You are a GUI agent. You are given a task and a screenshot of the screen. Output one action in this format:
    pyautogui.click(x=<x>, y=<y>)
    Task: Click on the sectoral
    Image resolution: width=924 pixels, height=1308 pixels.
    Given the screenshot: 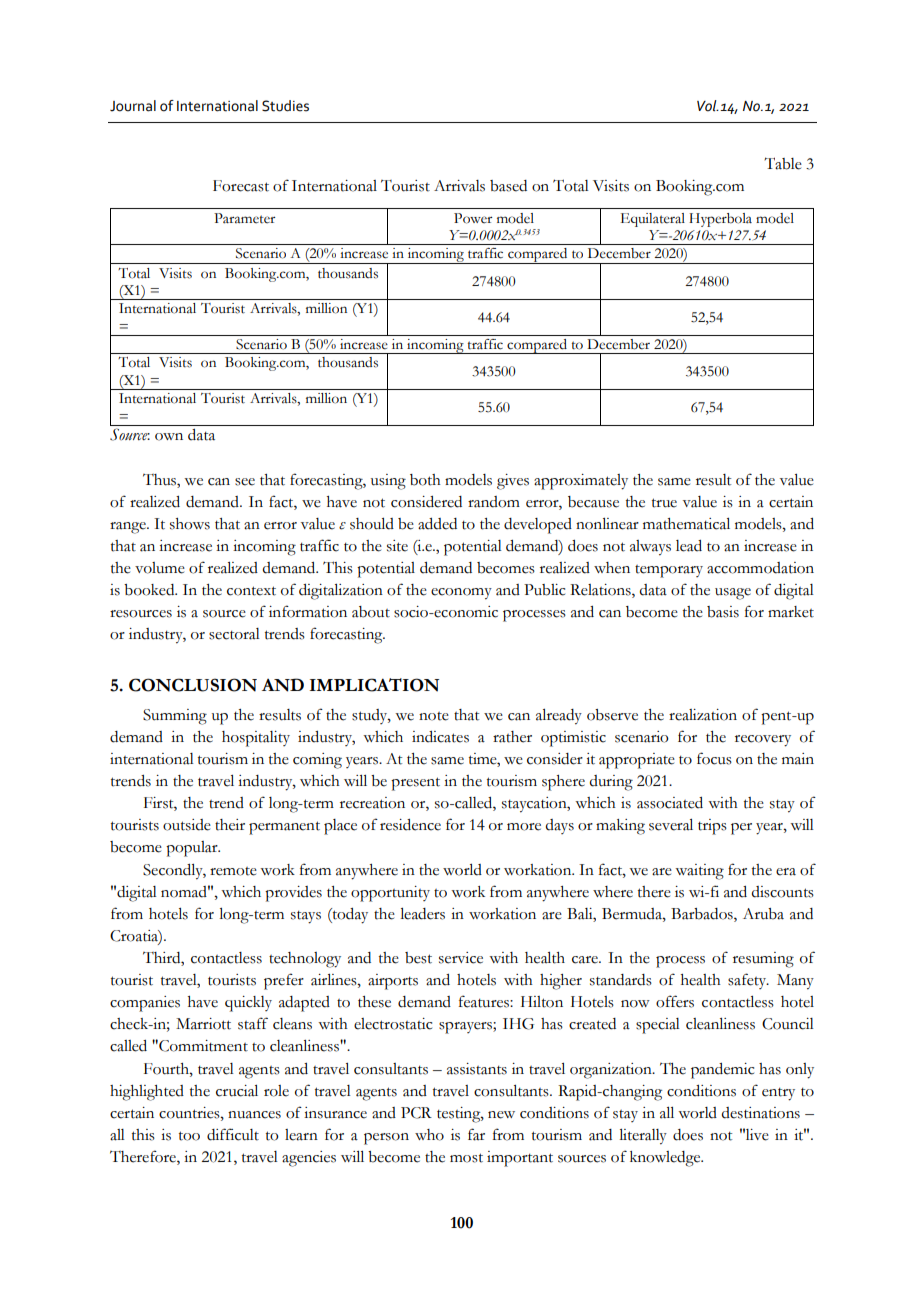 What is the action you would take?
    pyautogui.click(x=234, y=634)
